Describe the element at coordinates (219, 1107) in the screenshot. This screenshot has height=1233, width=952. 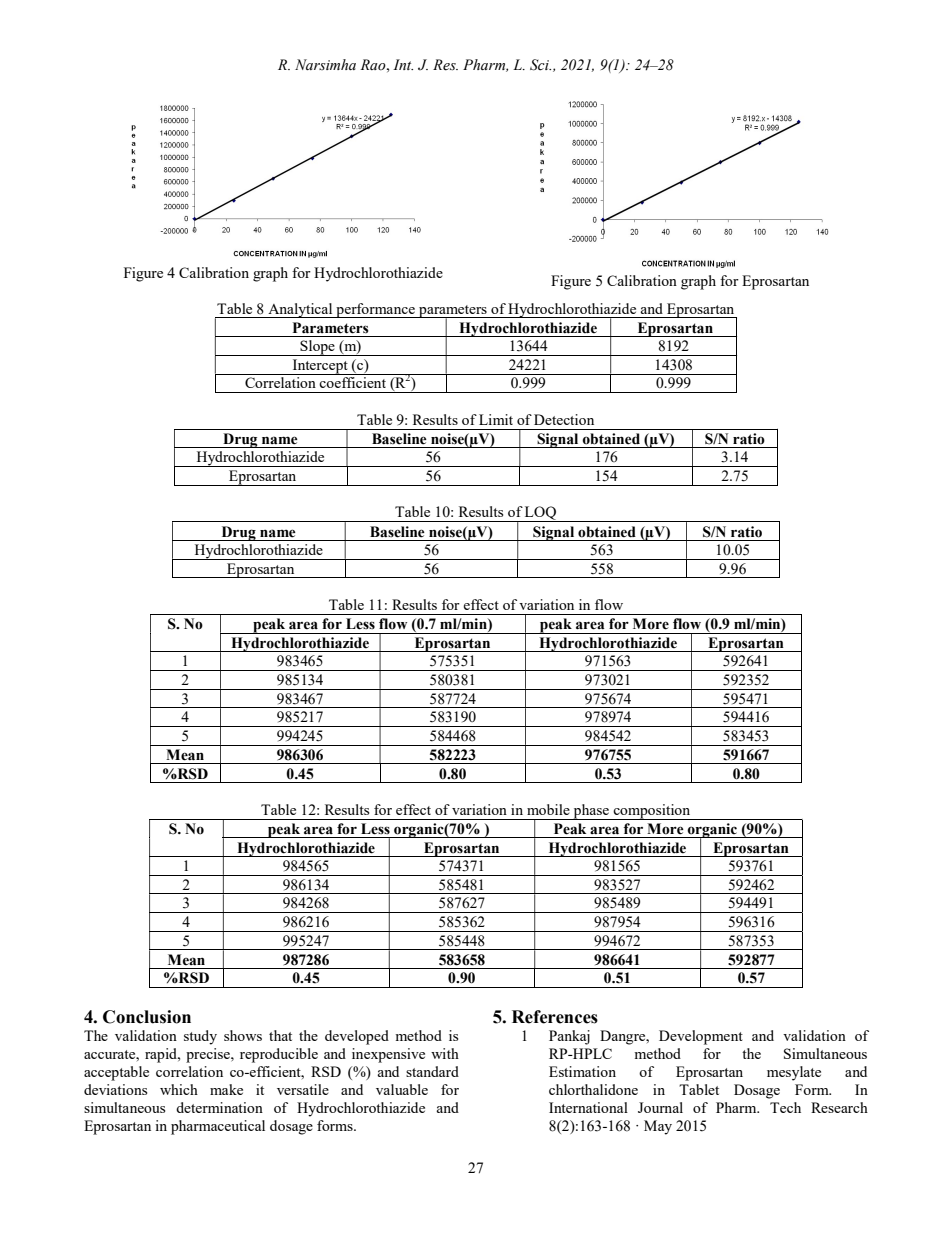
I see `determination` at that location.
